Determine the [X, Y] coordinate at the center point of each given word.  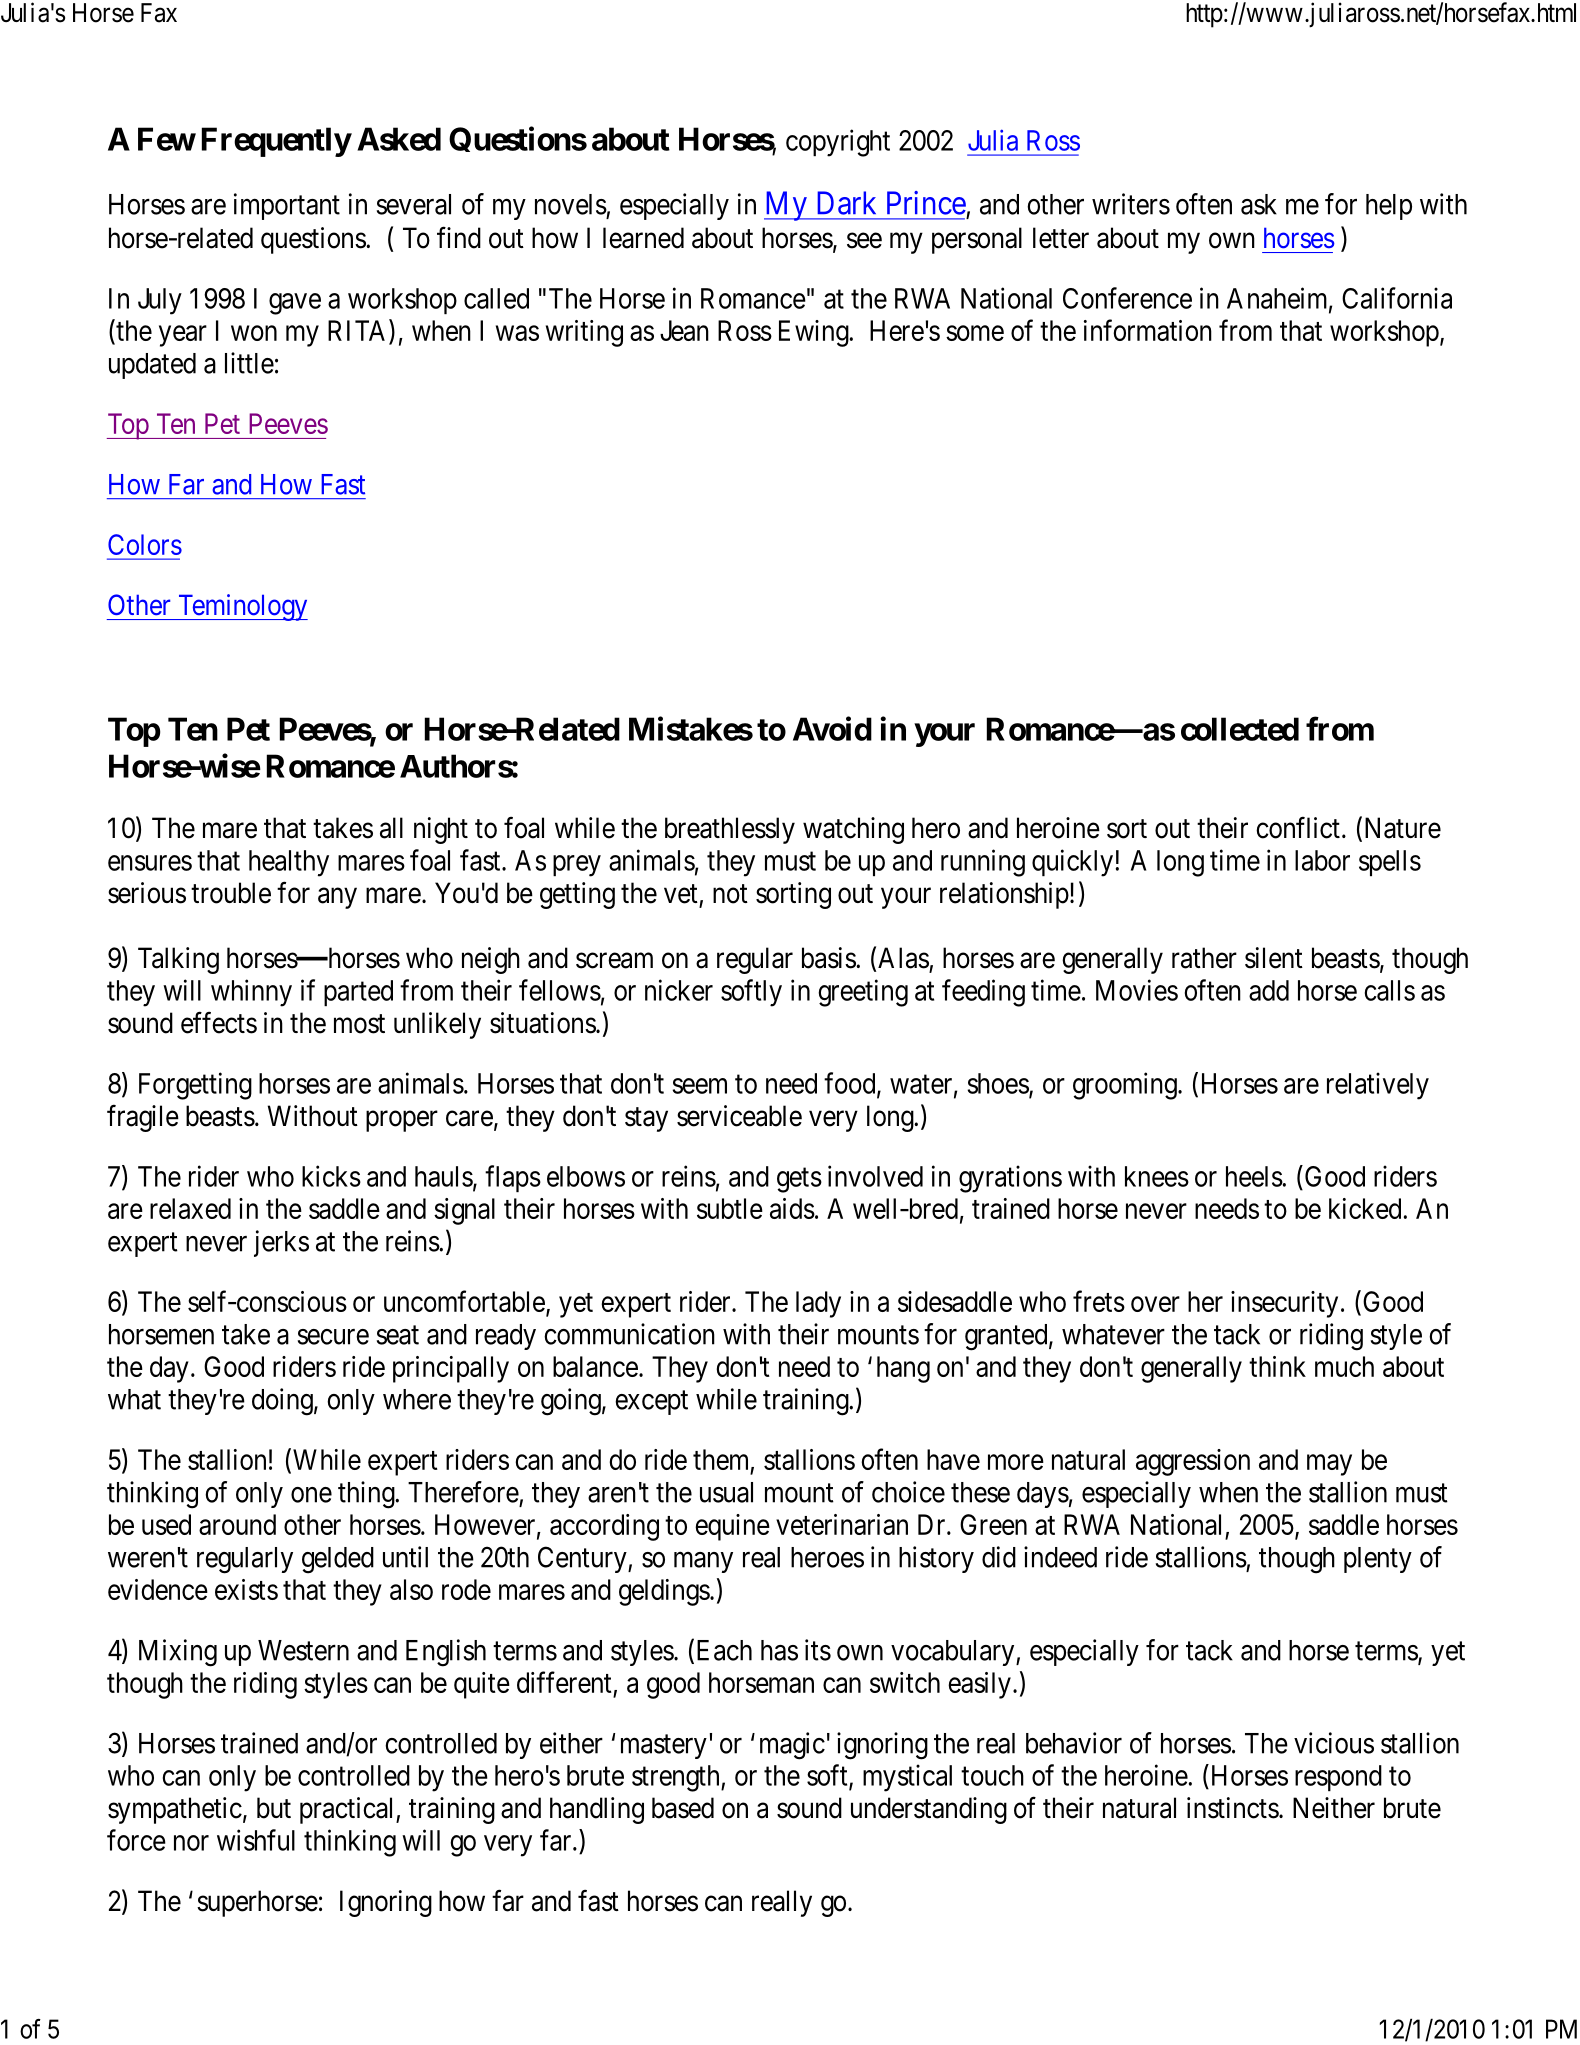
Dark [846, 203]
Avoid [832, 728]
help [1389, 207]
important [287, 206]
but [274, 1808]
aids [792, 1208]
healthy [289, 863]
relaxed [190, 1208]
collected [1240, 729]
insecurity [1284, 1304]
